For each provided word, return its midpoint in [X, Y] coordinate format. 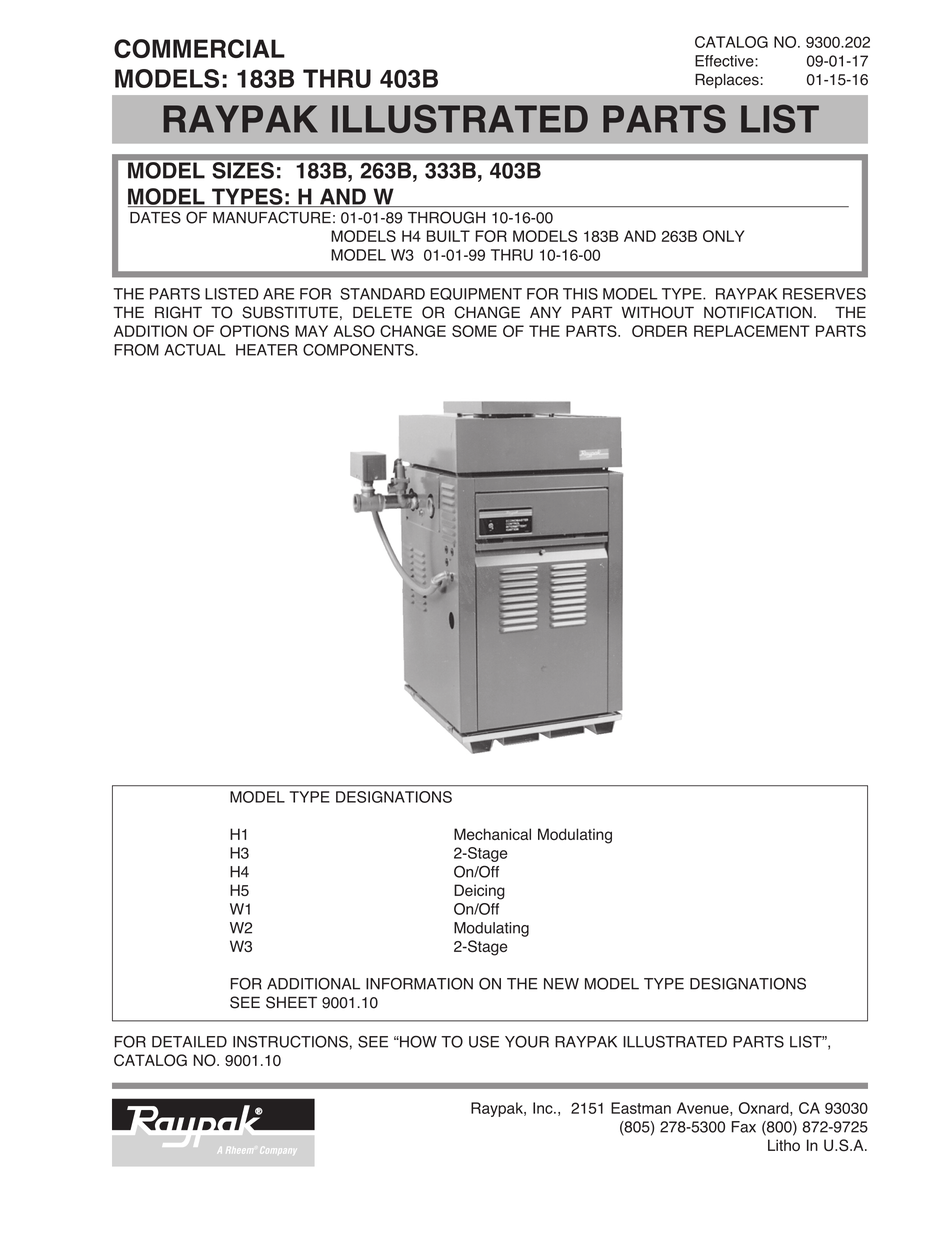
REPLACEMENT [752, 331]
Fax [744, 1127]
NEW [561, 984]
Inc [544, 1108]
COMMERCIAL [199, 48]
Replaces [727, 81]
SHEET [291, 1002]
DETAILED [189, 1042]
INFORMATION [419, 983]
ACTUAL [195, 350]
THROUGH [446, 217]
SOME [474, 331]
